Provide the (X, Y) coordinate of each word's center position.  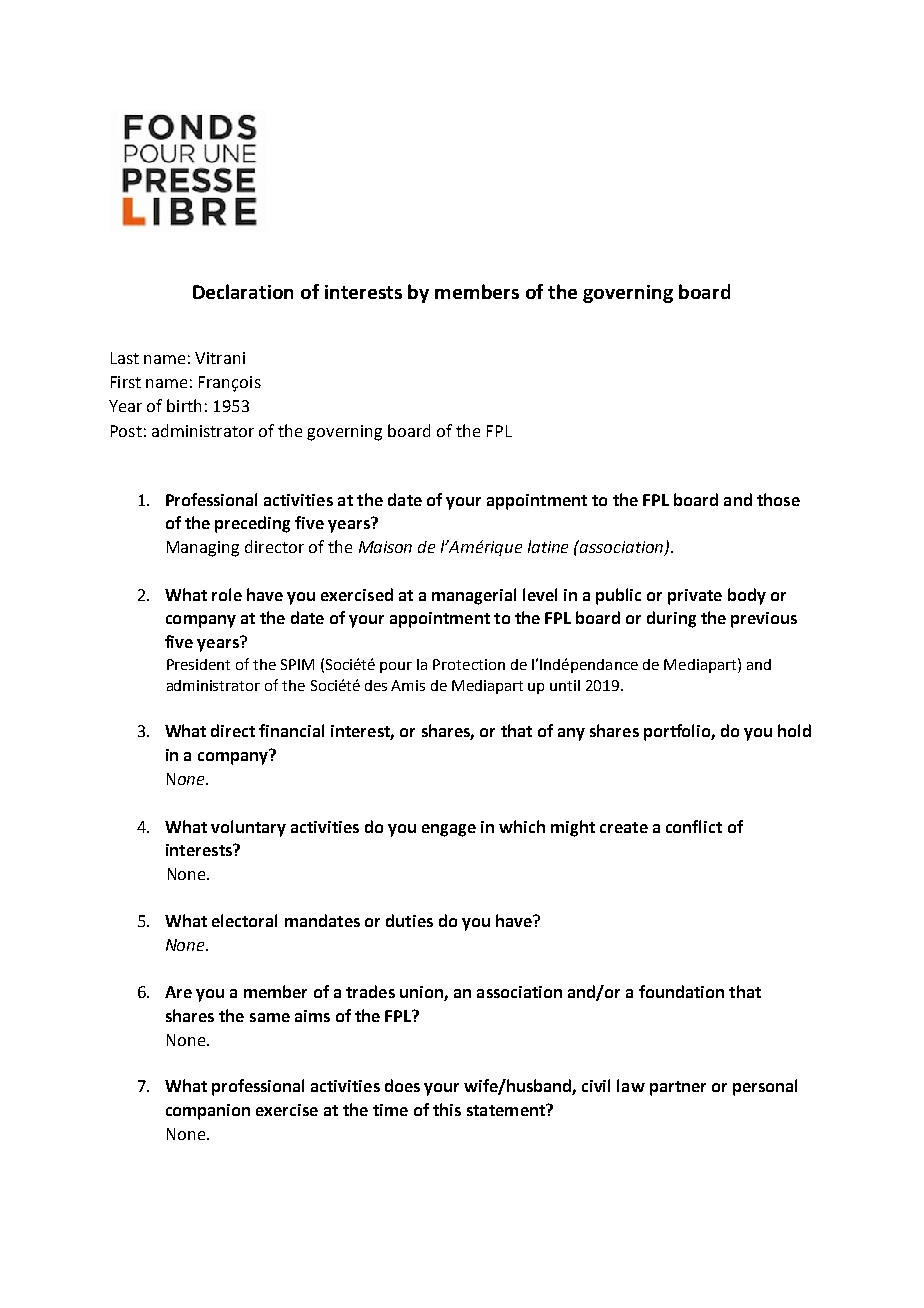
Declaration (243, 291)
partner (678, 1088)
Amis (408, 685)
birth (184, 405)
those (778, 499)
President (198, 664)
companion (208, 1112)
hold (794, 730)
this (447, 1109)
